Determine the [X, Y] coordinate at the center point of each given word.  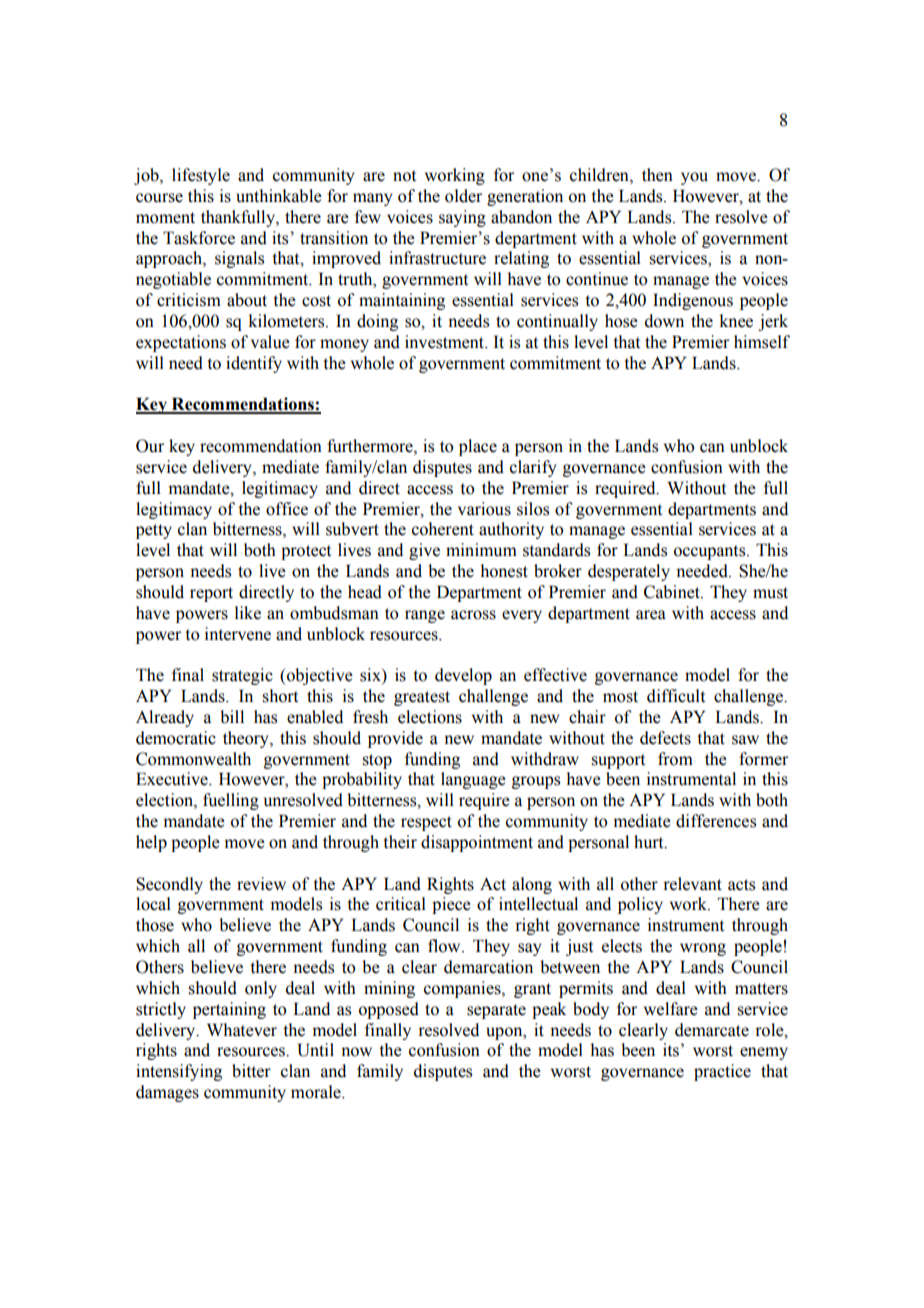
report [211, 594]
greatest [422, 698]
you [694, 178]
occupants [711, 552]
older [463, 196]
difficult [676, 696]
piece [451, 905]
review [261, 884]
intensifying [179, 1072]
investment [445, 342]
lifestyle [201, 176]
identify [254, 364]
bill [232, 717]
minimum [481, 550]
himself [762, 342]
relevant [692, 884]
